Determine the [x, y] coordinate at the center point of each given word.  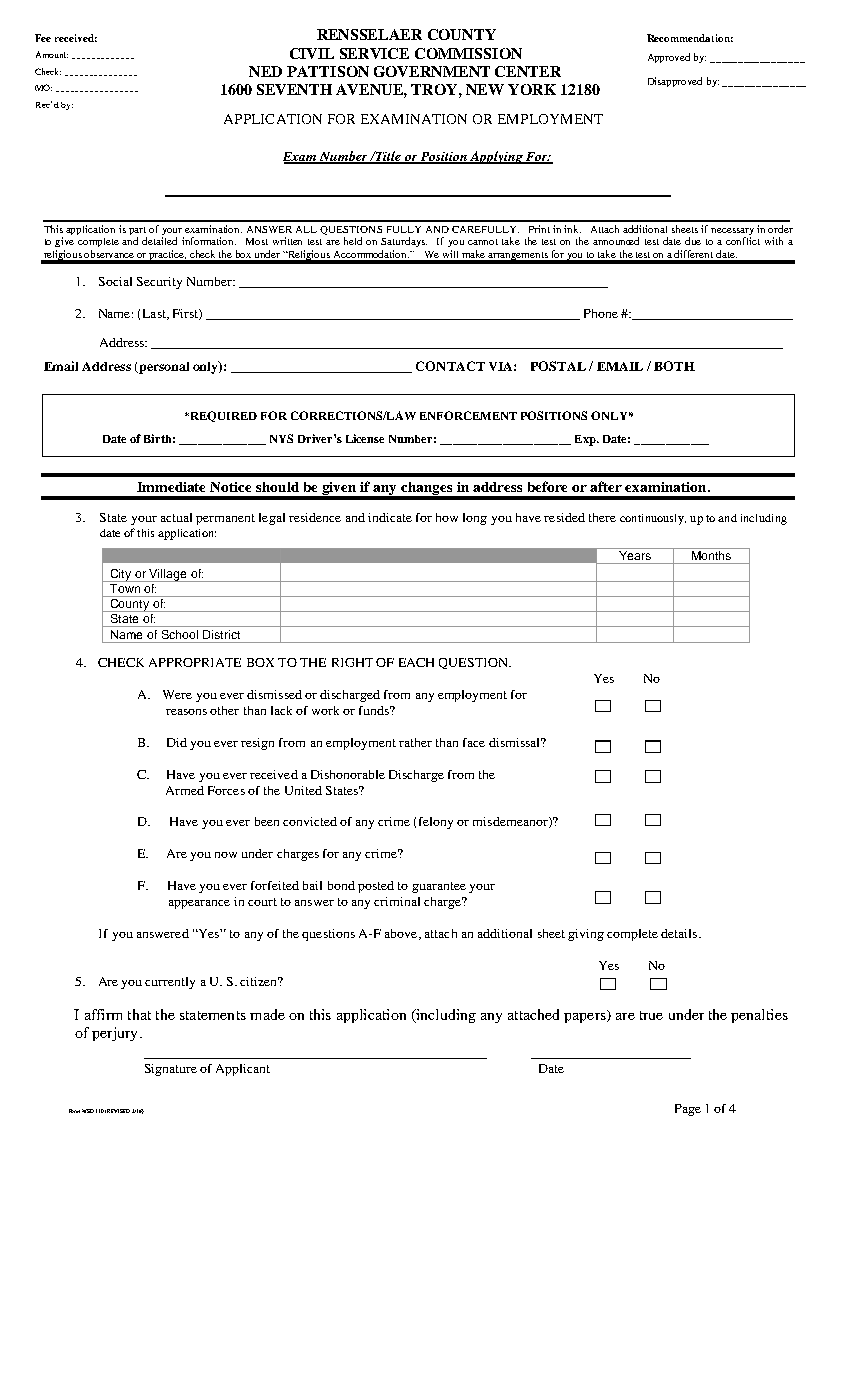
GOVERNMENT [432, 71]
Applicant [243, 1070]
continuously [653, 519]
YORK [532, 89]
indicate [390, 517]
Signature [171, 1070]
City [121, 575]
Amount [52, 54]
